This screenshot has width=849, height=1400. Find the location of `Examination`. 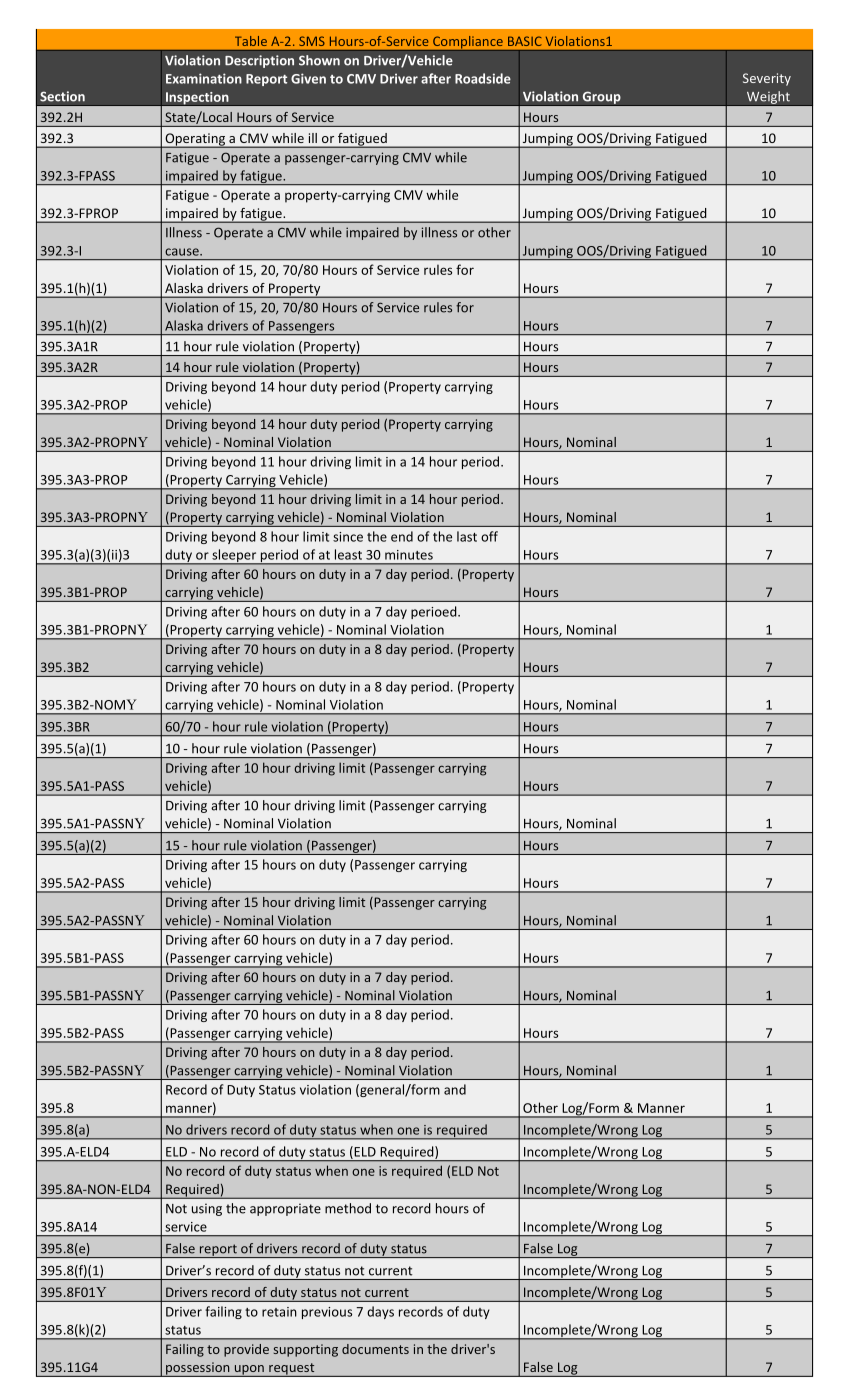

Examination is located at coordinates (204, 78).
